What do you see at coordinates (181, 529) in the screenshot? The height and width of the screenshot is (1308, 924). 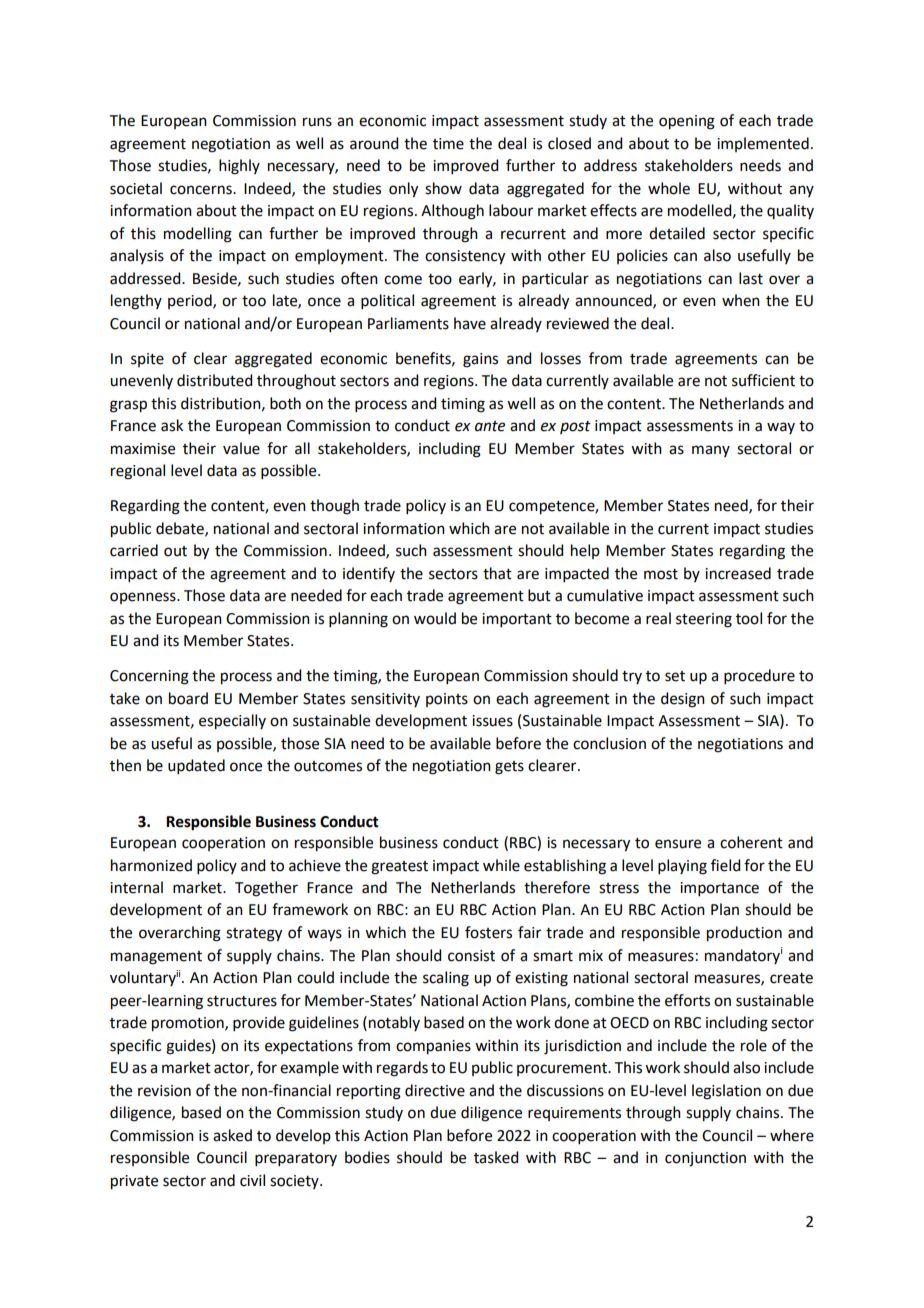 I see `debate` at bounding box center [181, 529].
